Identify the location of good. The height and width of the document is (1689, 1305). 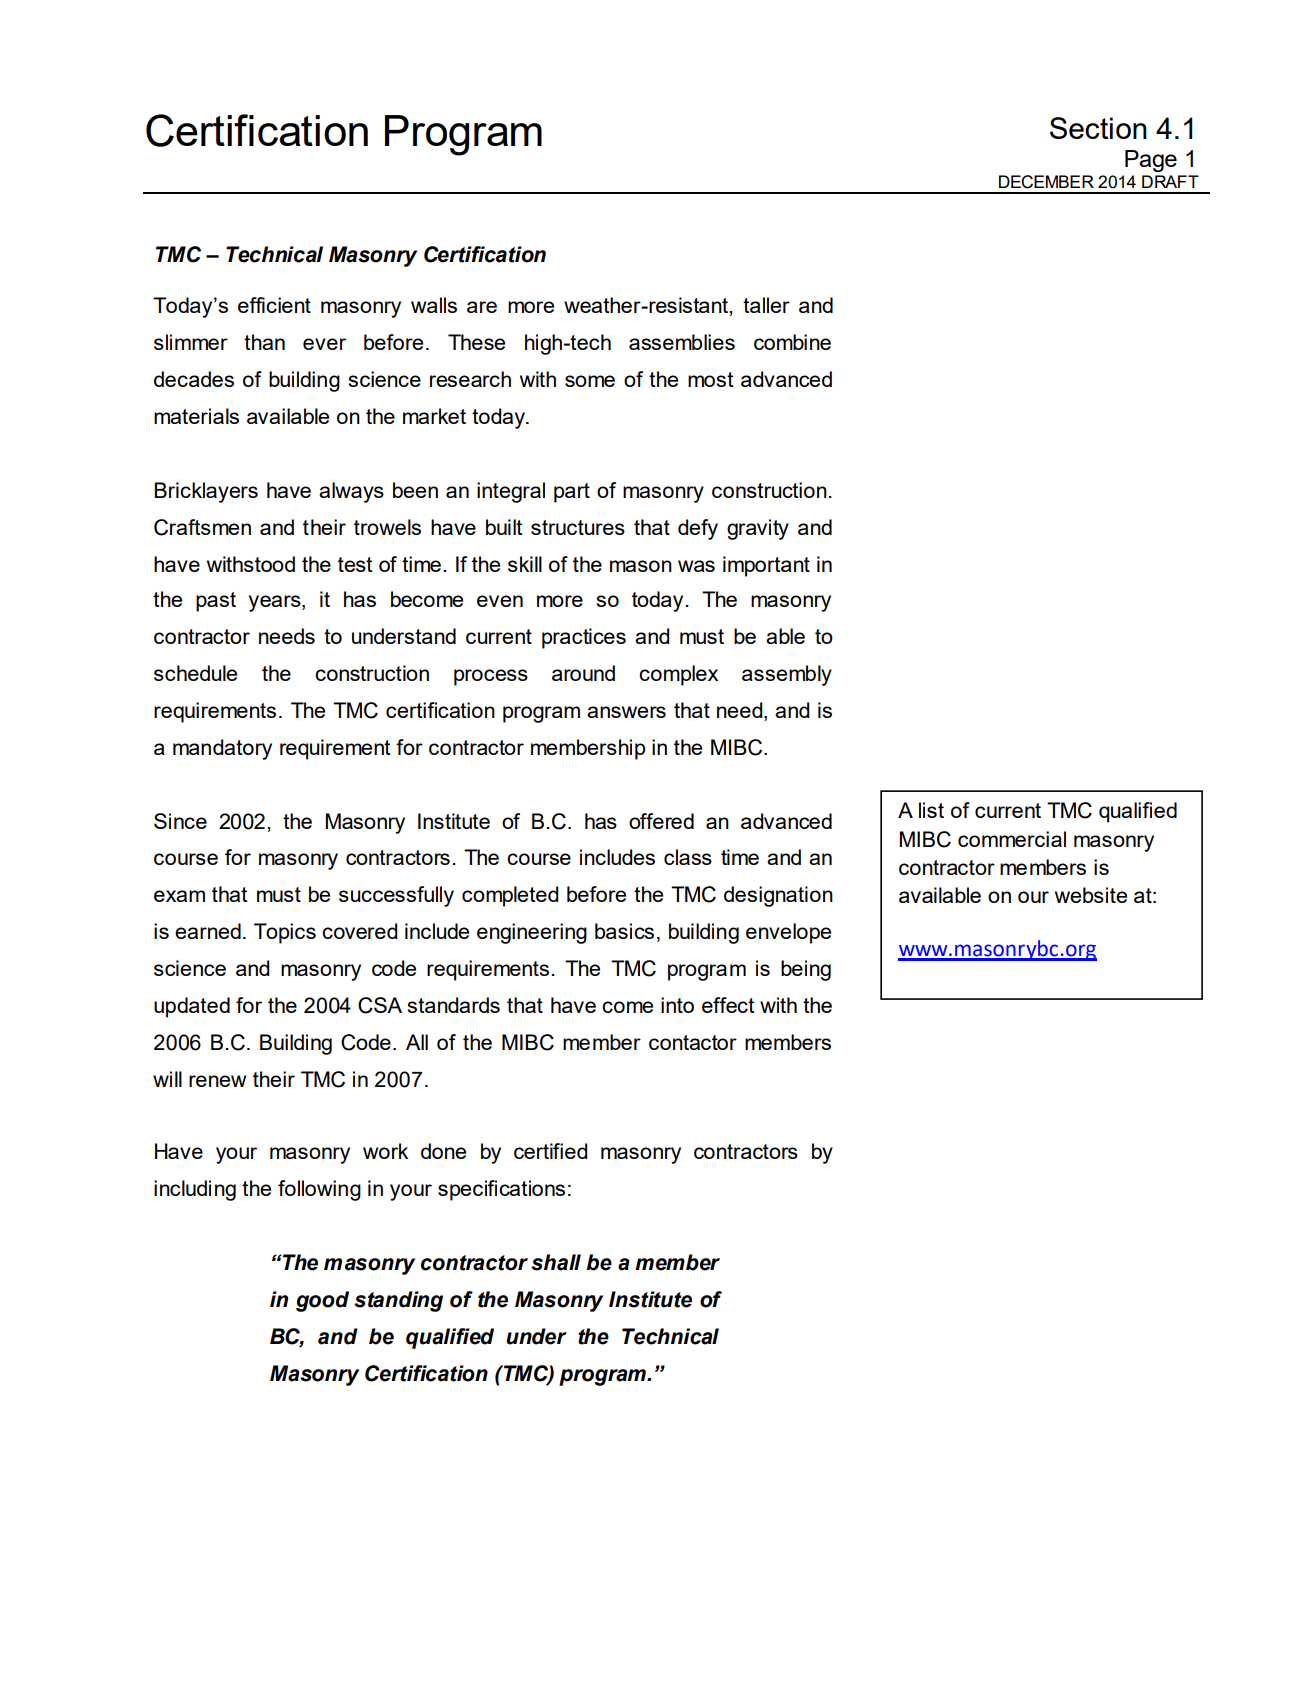
(322, 1301).
